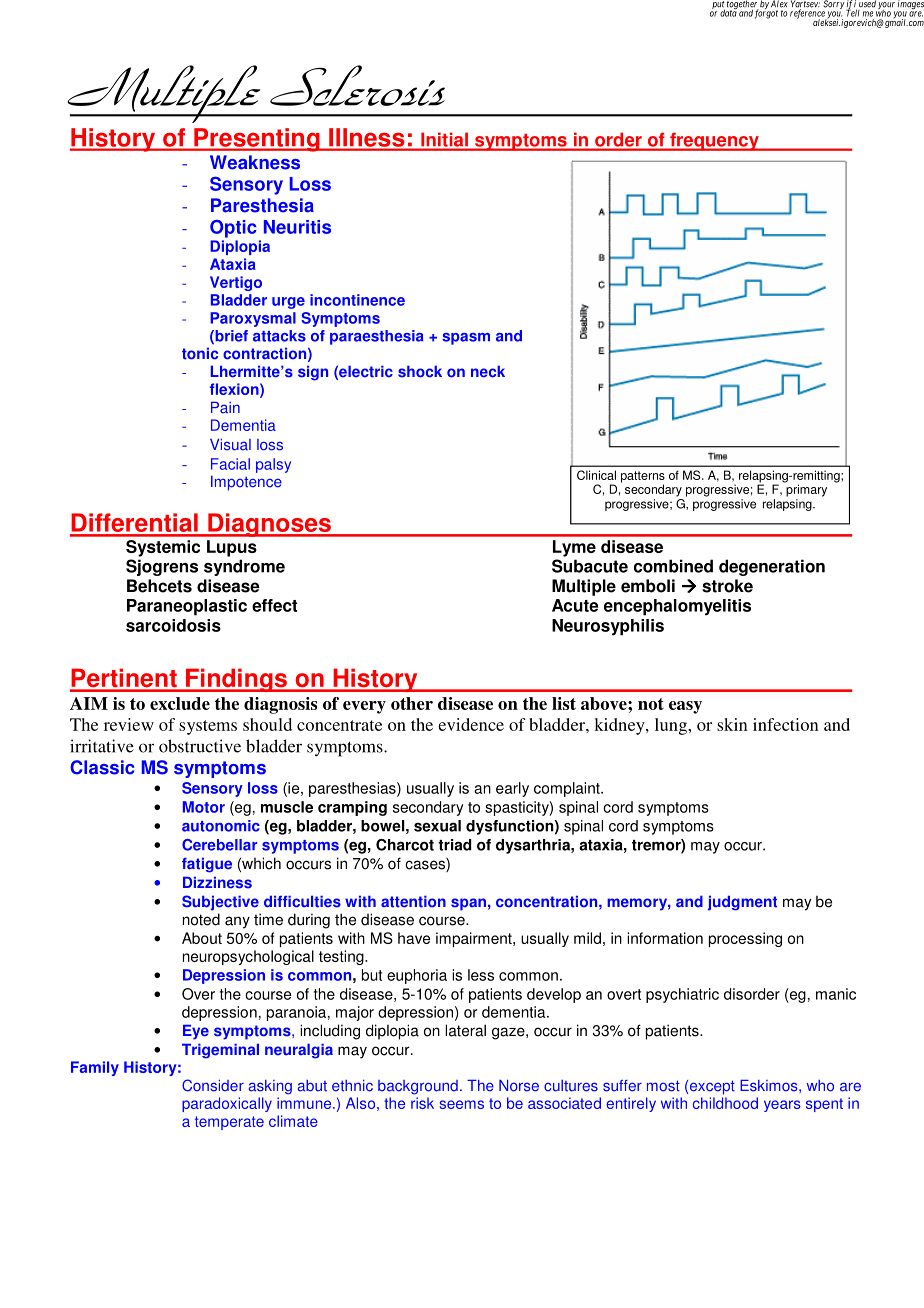  Describe the element at coordinates (213, 1085) in the screenshot. I see `Consider` at that location.
